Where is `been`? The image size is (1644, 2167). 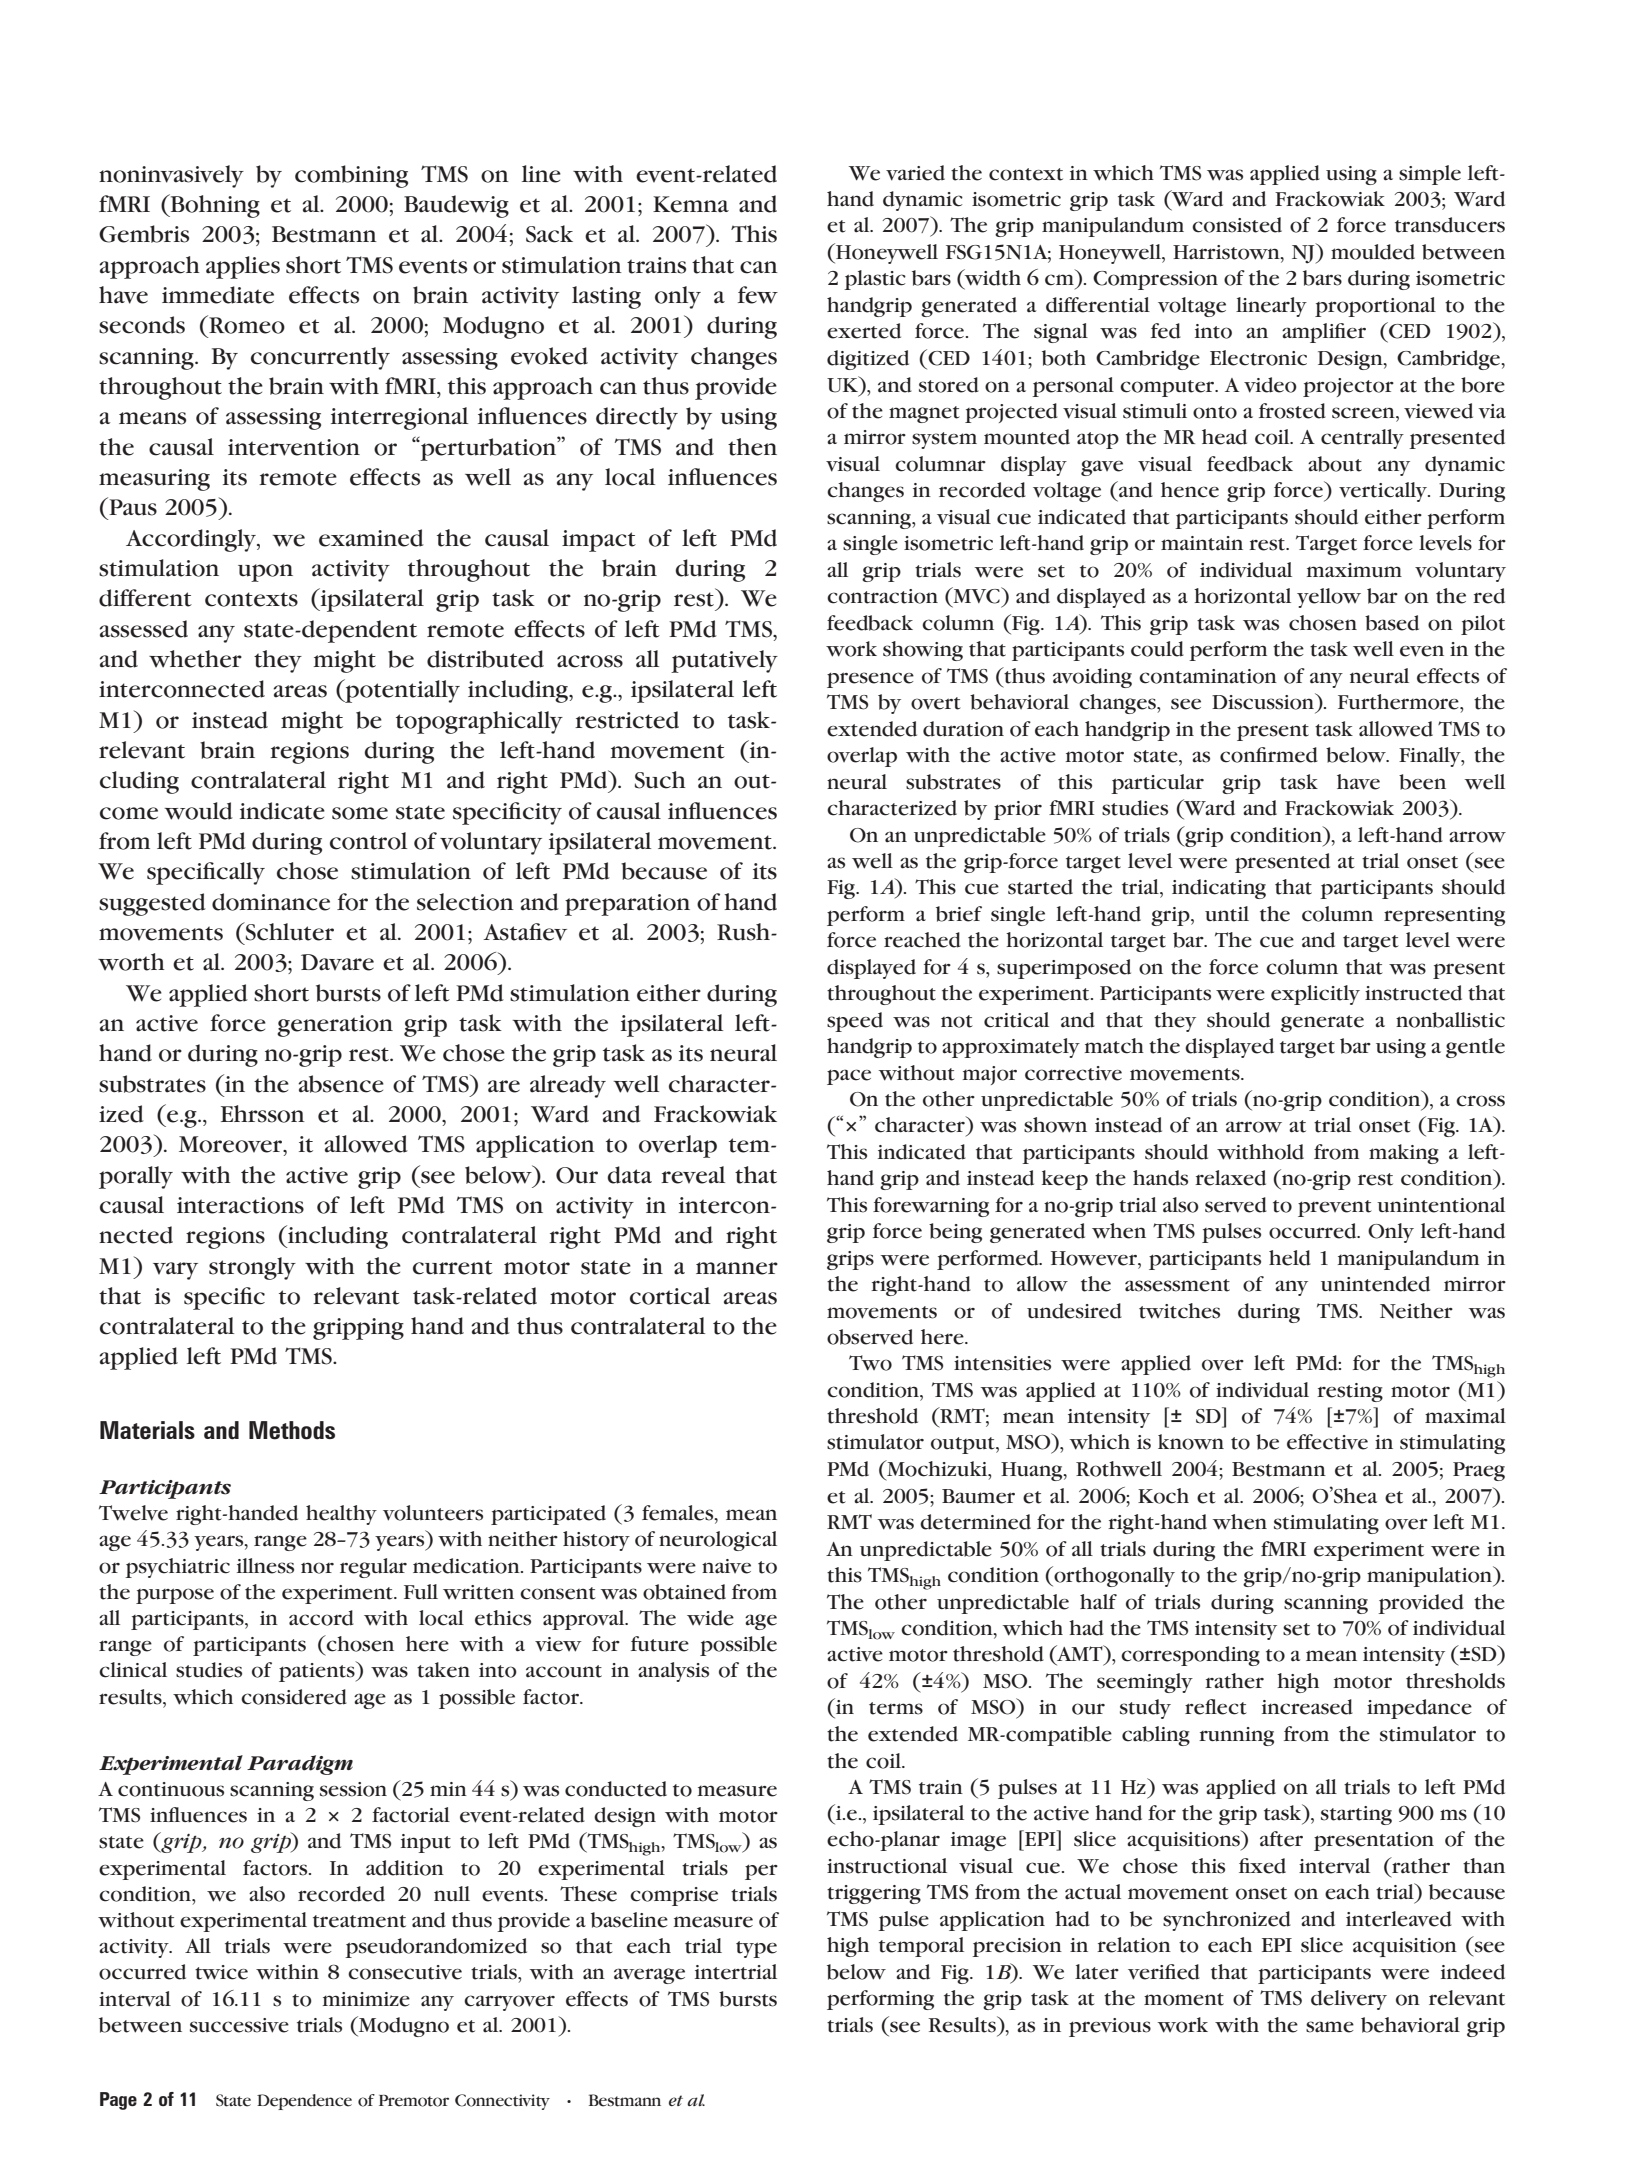 been is located at coordinates (1422, 782).
